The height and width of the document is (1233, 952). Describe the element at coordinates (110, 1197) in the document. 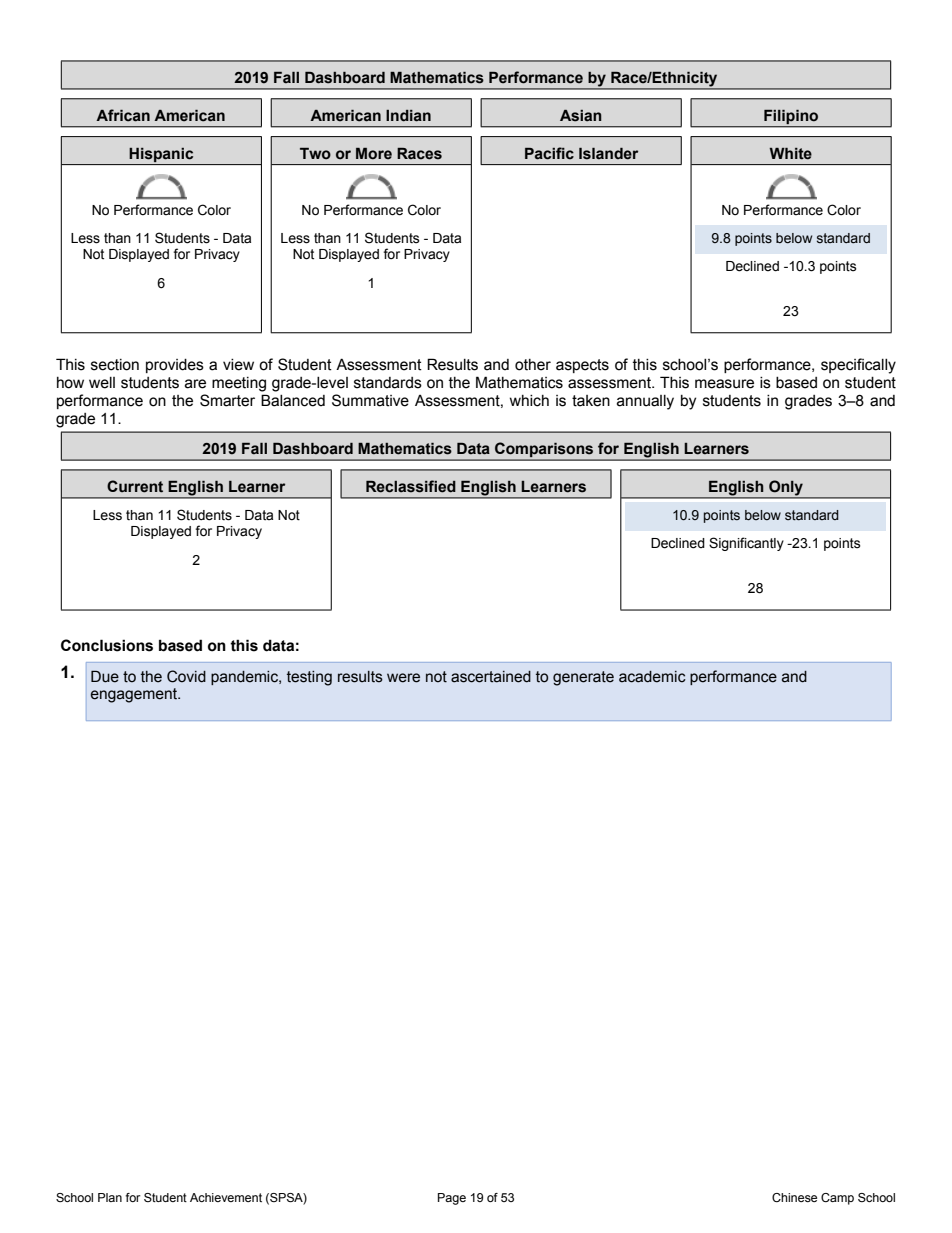

I see `Plan` at that location.
